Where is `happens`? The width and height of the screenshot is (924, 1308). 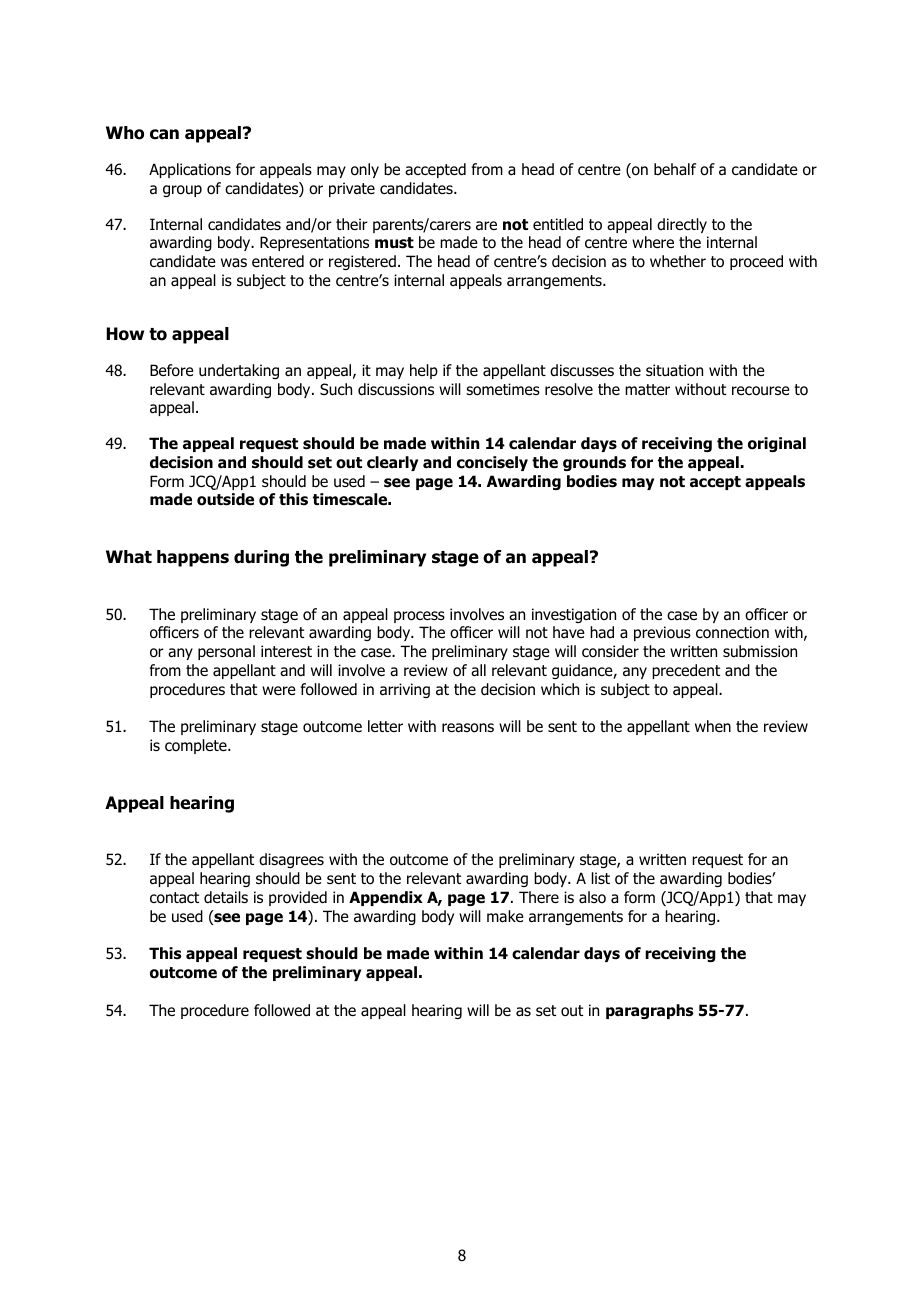
happens is located at coordinates (193, 558).
